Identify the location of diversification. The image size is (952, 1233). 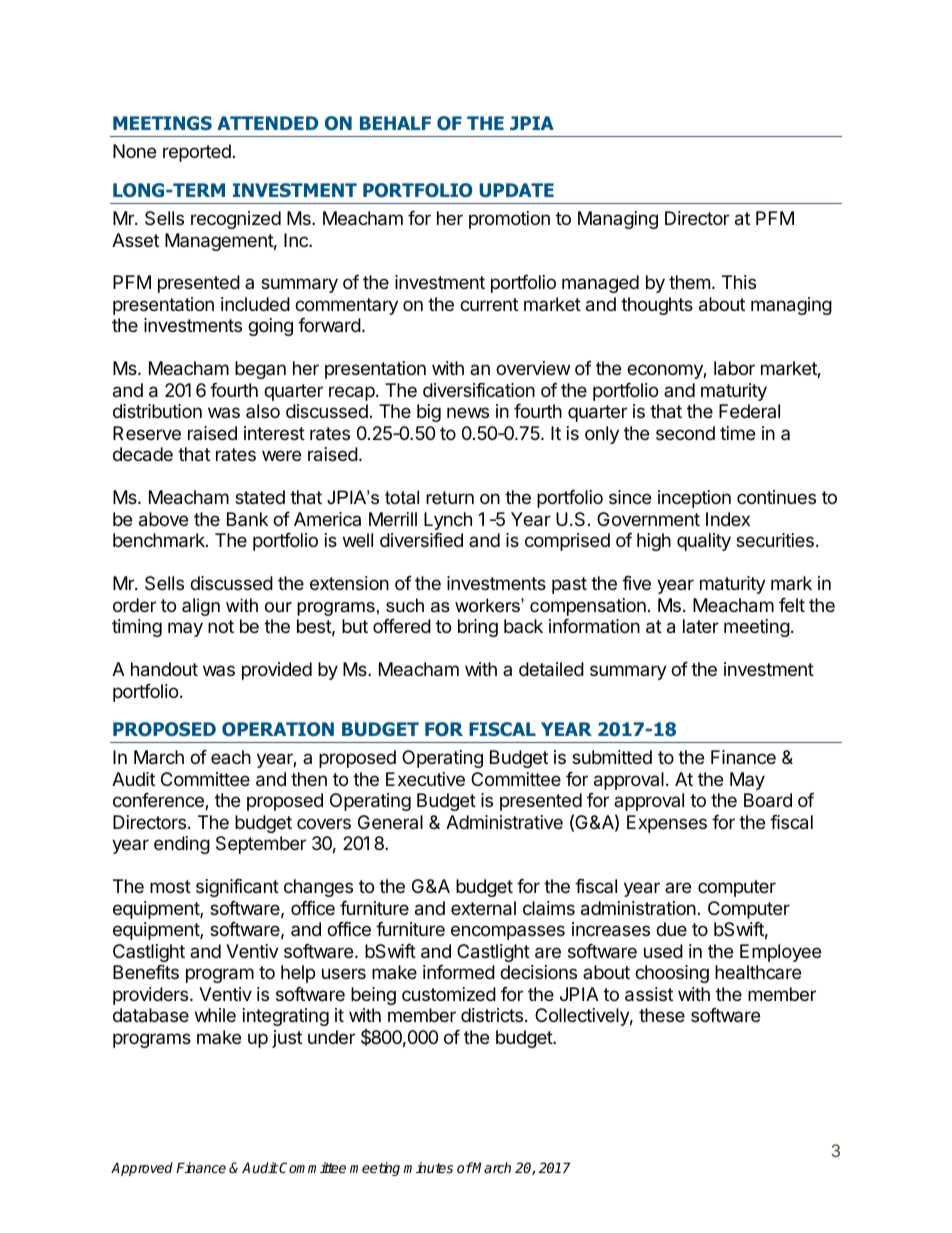
(479, 390).
